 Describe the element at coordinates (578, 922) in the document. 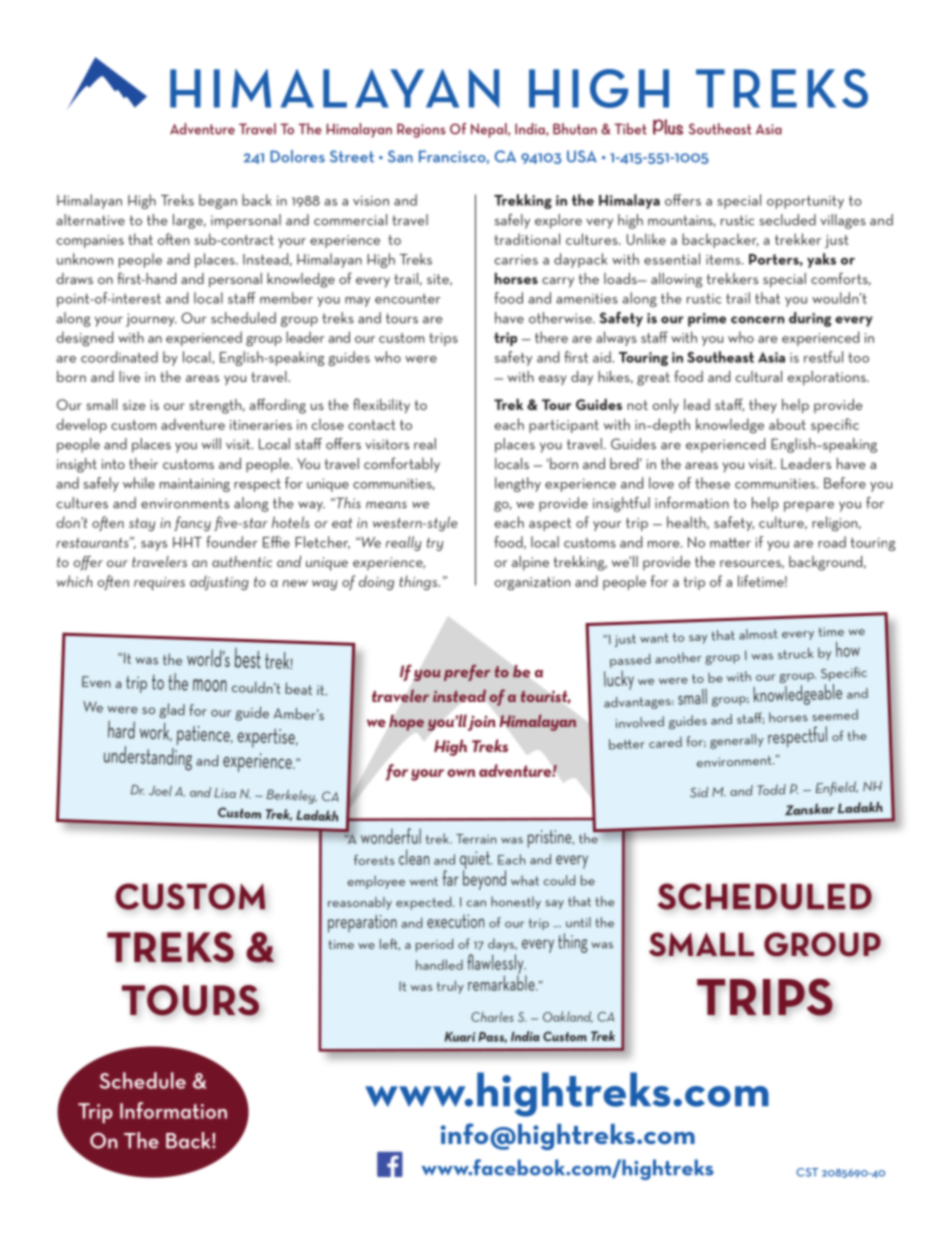

I see `until` at that location.
